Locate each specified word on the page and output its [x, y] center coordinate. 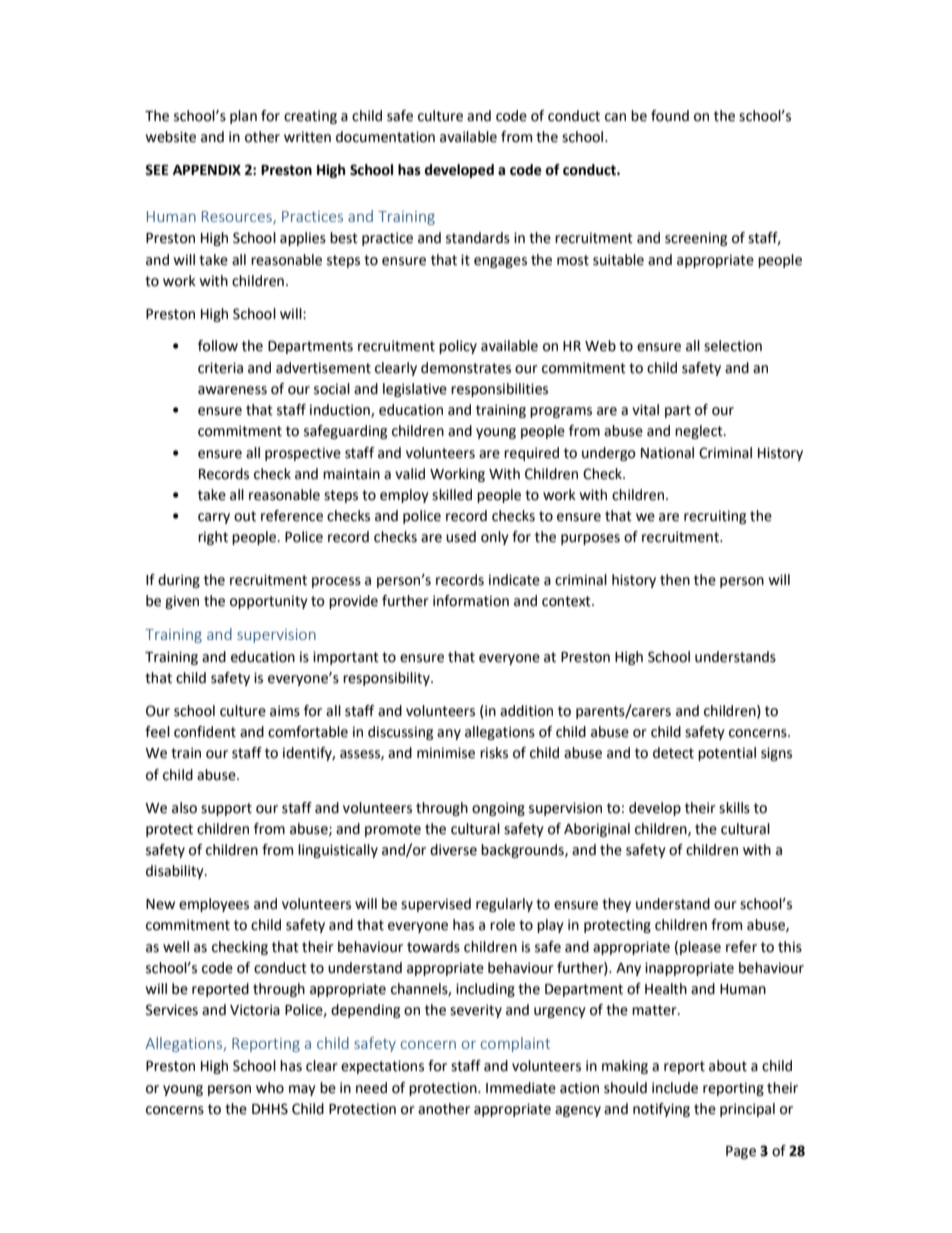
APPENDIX [207, 170]
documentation [385, 137]
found [670, 116]
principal [747, 1110]
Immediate [521, 1088]
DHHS [270, 1109]
